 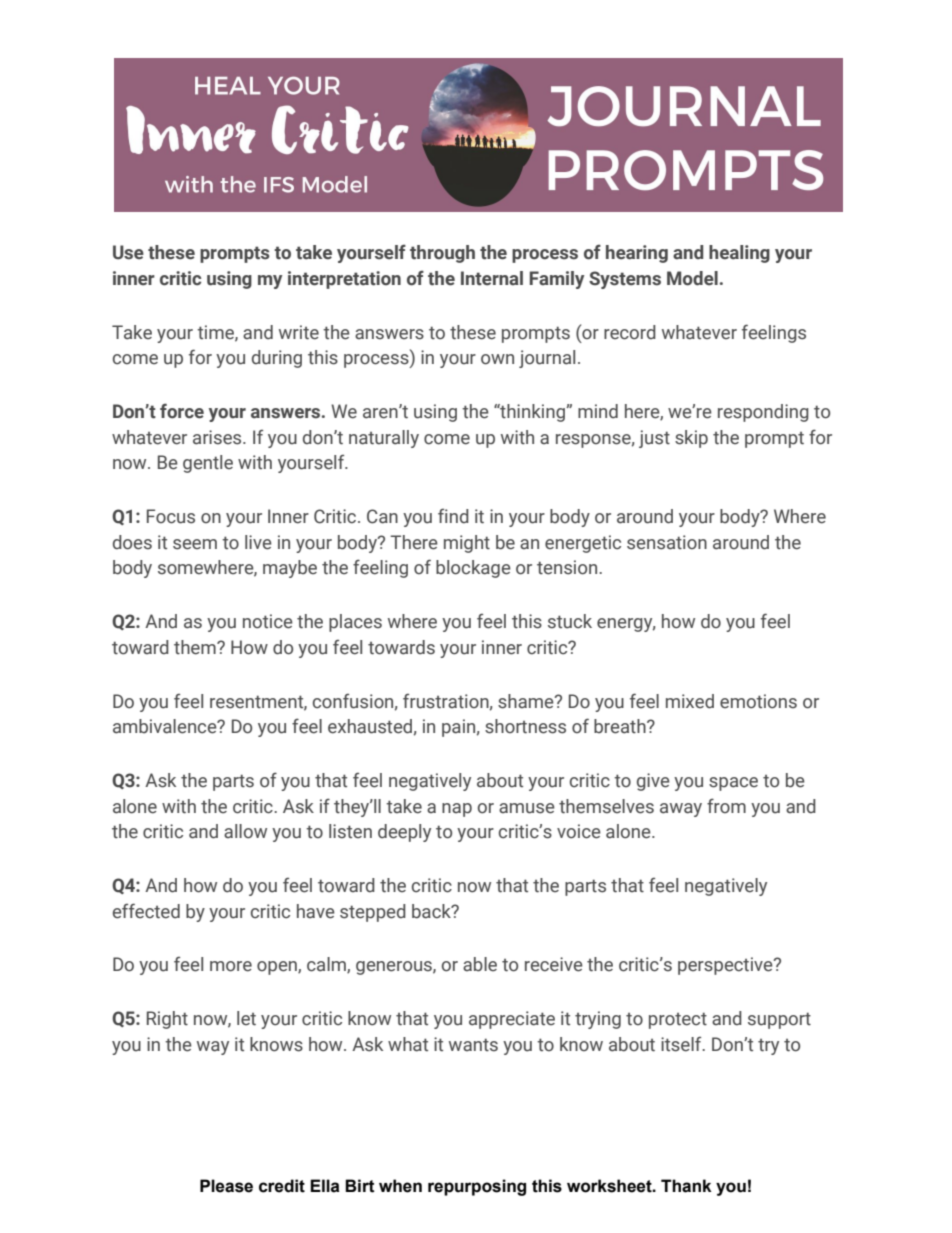 I want to click on sensation, so click(x=667, y=542).
